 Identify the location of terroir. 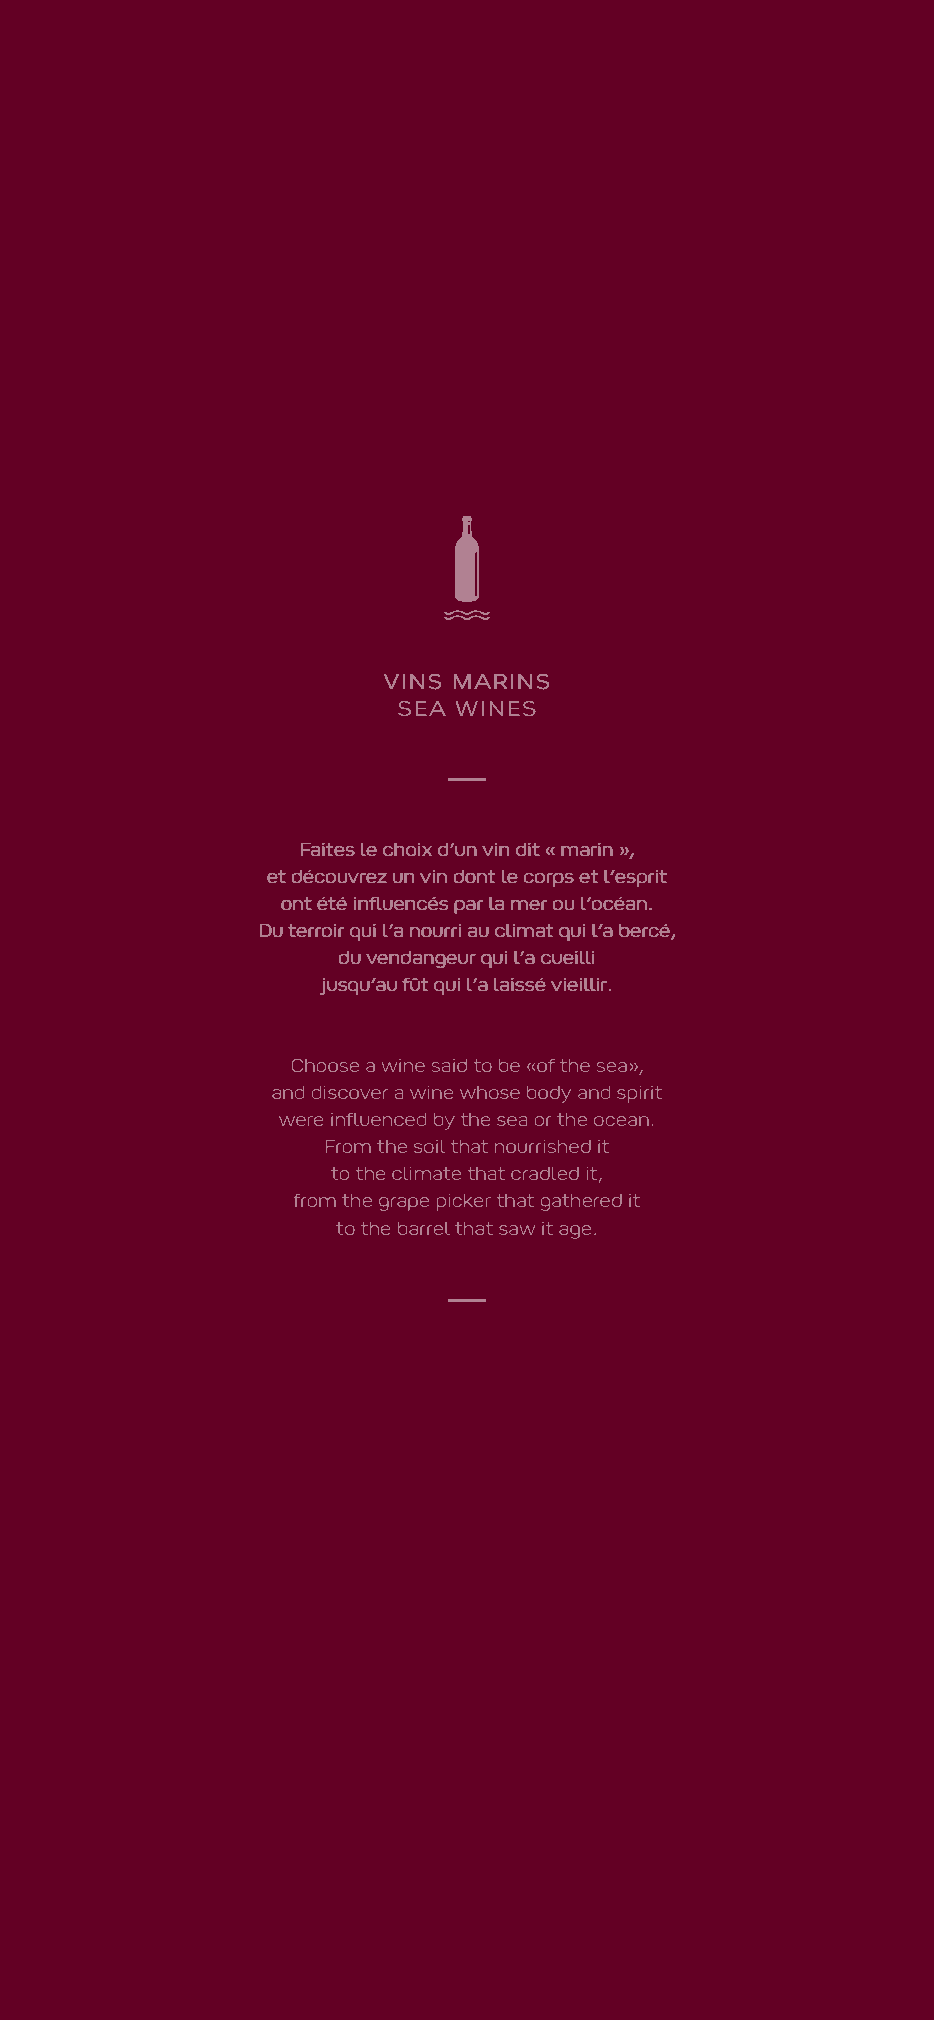
(316, 930).
